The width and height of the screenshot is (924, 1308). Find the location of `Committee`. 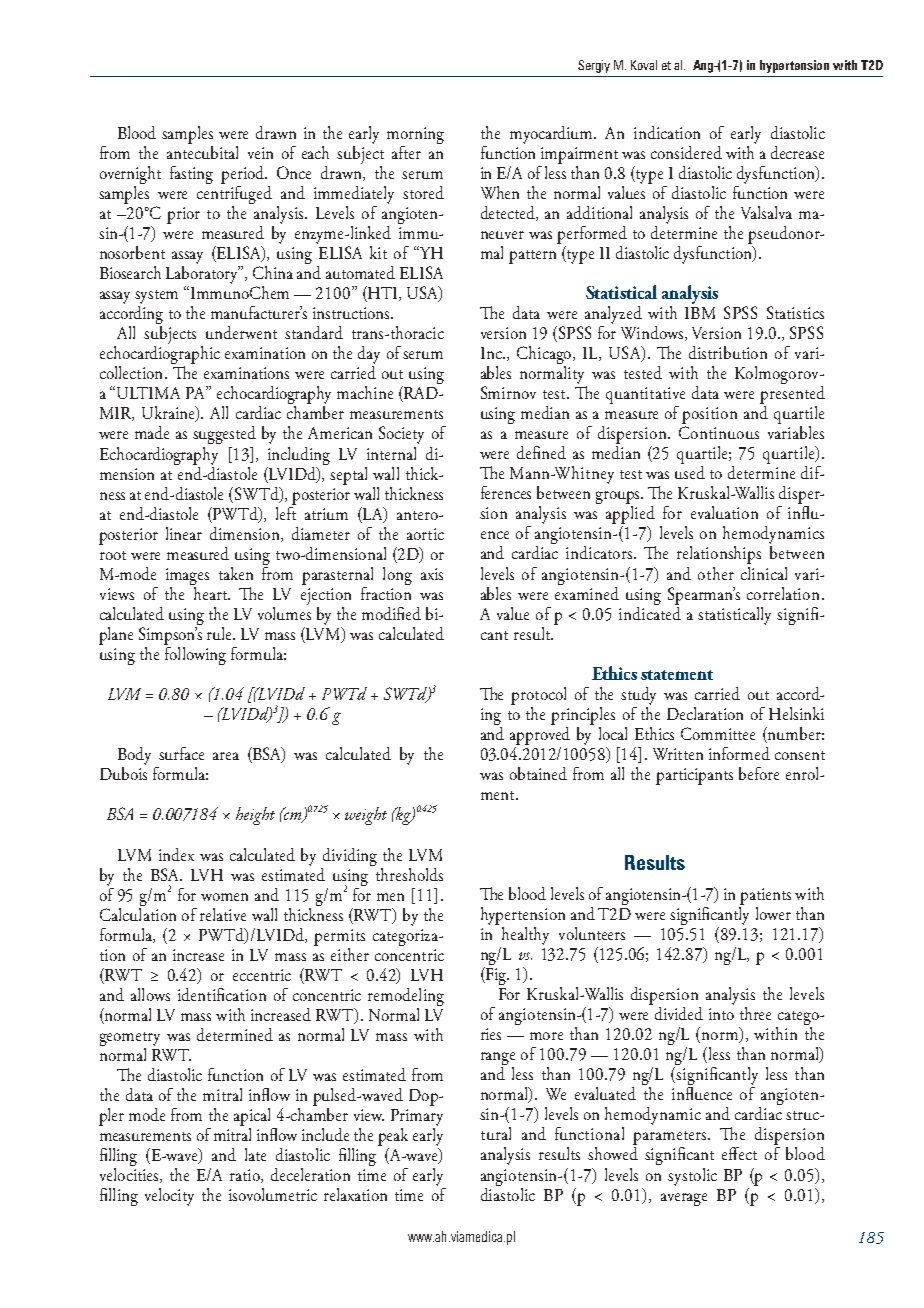

Committee is located at coordinates (718, 733).
